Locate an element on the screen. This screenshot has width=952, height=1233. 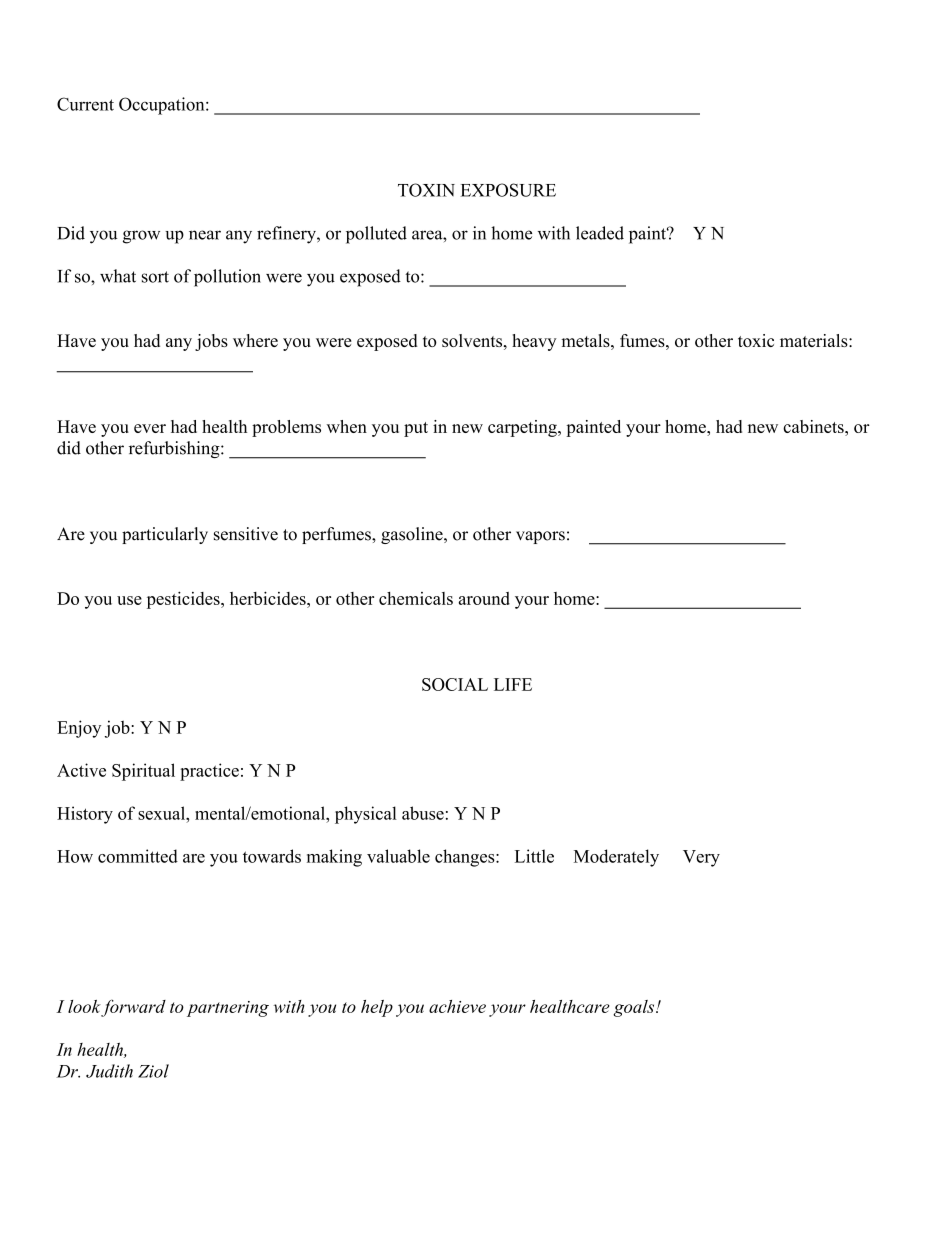
TOXIN is located at coordinates (426, 190).
